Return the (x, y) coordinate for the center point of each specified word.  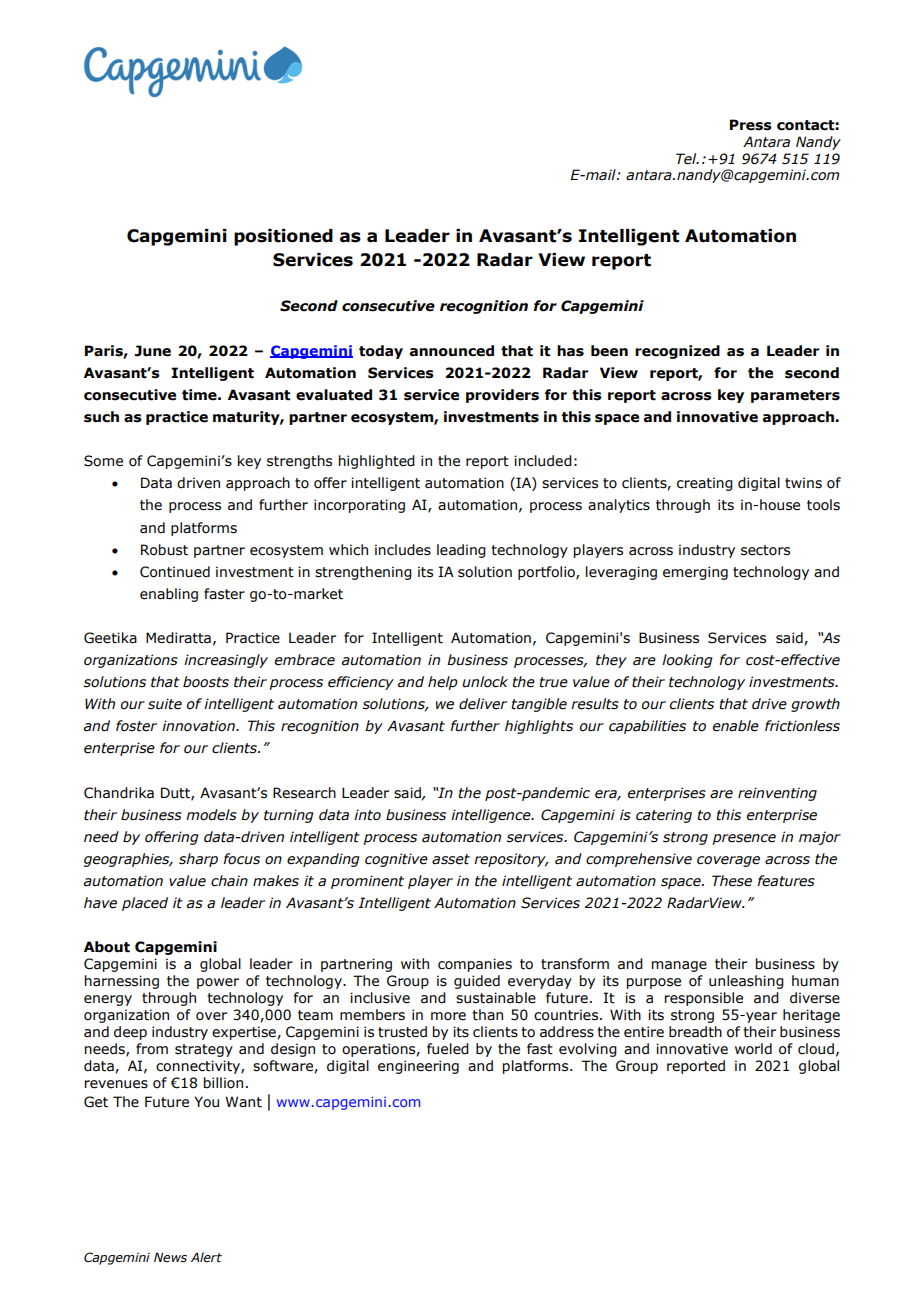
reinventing (777, 794)
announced (452, 351)
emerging (695, 573)
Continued (175, 572)
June (153, 351)
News (170, 1258)
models (211, 815)
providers (502, 396)
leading (461, 551)
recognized (677, 352)
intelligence (492, 816)
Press (751, 125)
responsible (704, 999)
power (218, 983)
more (448, 1016)
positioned (283, 237)
